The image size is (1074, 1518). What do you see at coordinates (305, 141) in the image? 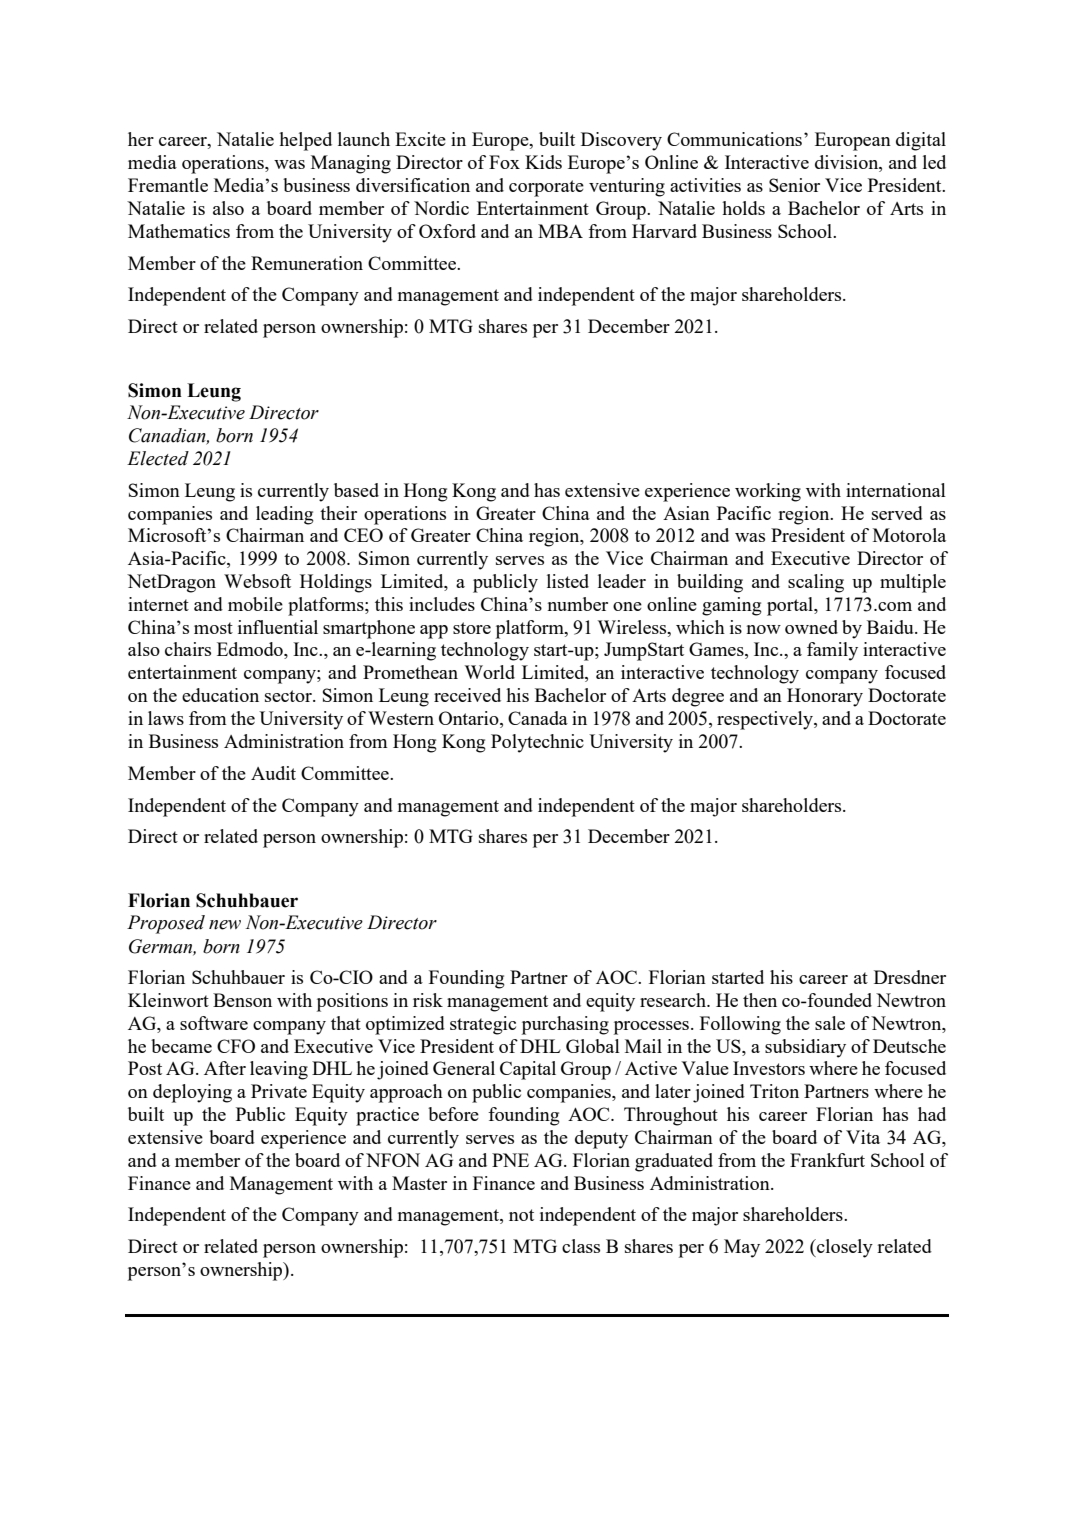
I see `helped` at bounding box center [305, 141].
